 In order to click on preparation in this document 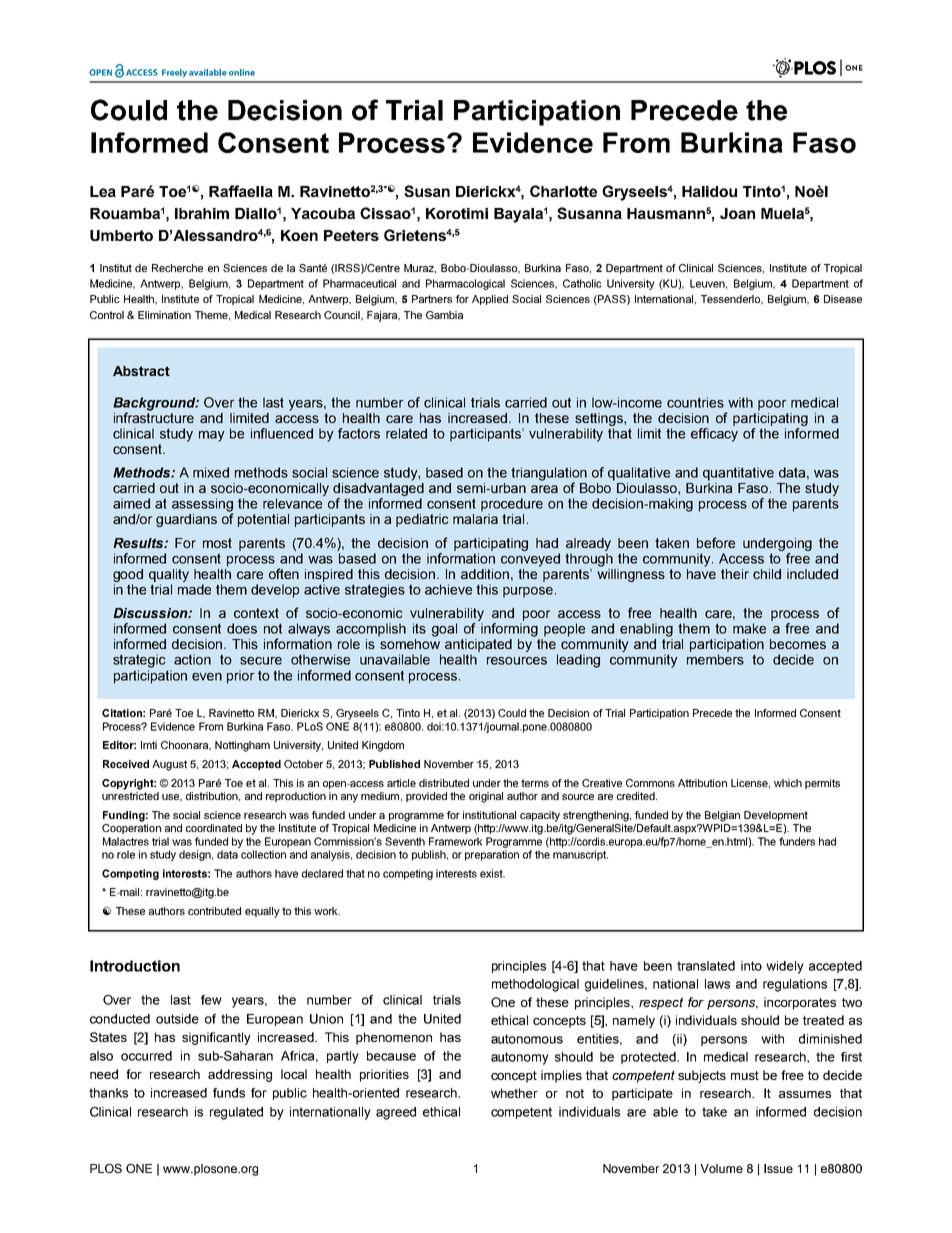, I will do `click(492, 855)`.
